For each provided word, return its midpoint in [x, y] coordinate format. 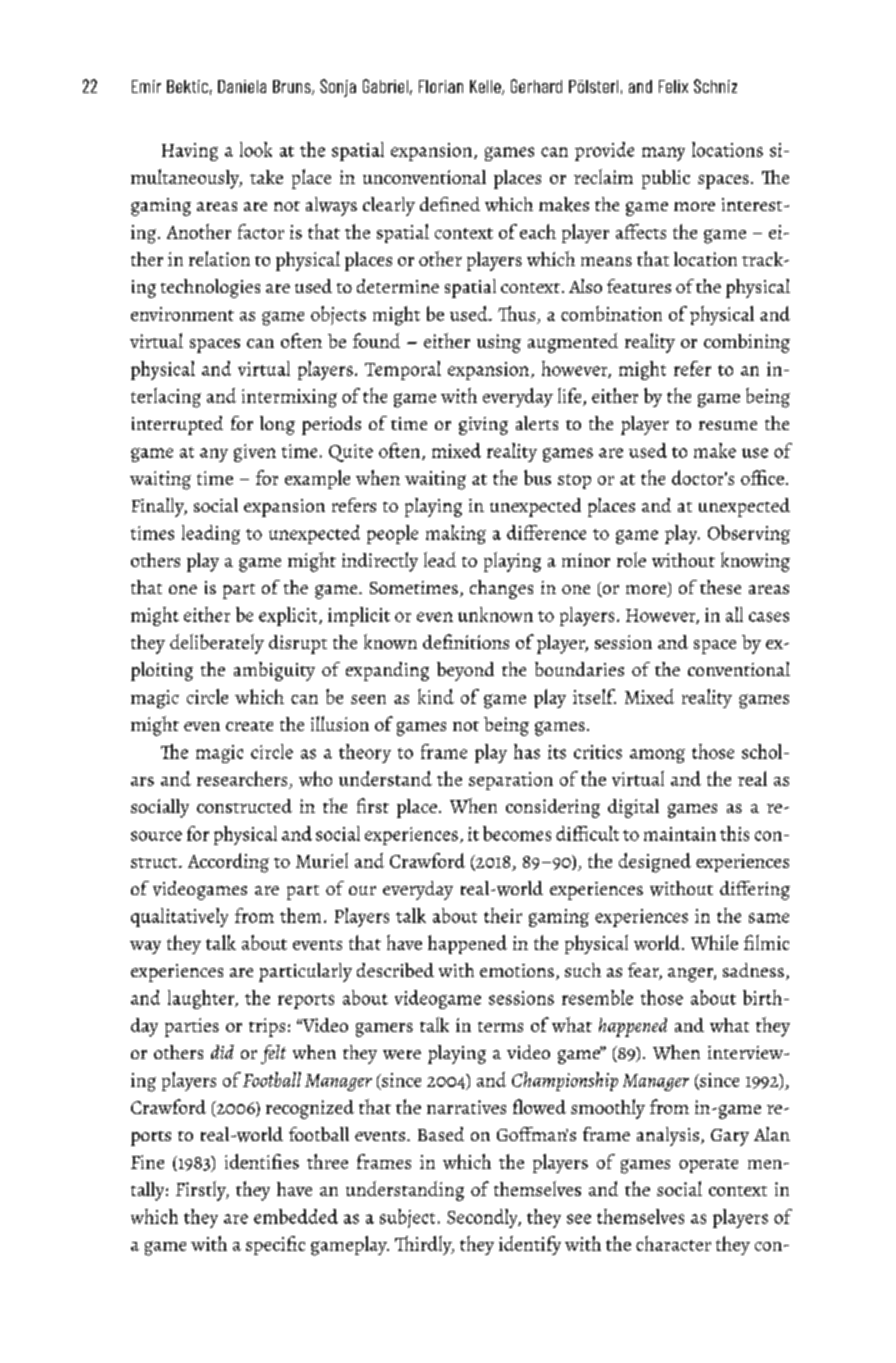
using [499, 343]
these [720, 587]
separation [511, 781]
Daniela [242, 86]
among [657, 756]
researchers [242, 778]
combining [747, 343]
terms [500, 1027]
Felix [673, 86]
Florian [441, 86]
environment [182, 314]
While [714, 942]
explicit [289, 616]
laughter [202, 999]
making [456, 534]
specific [275, 1245]
